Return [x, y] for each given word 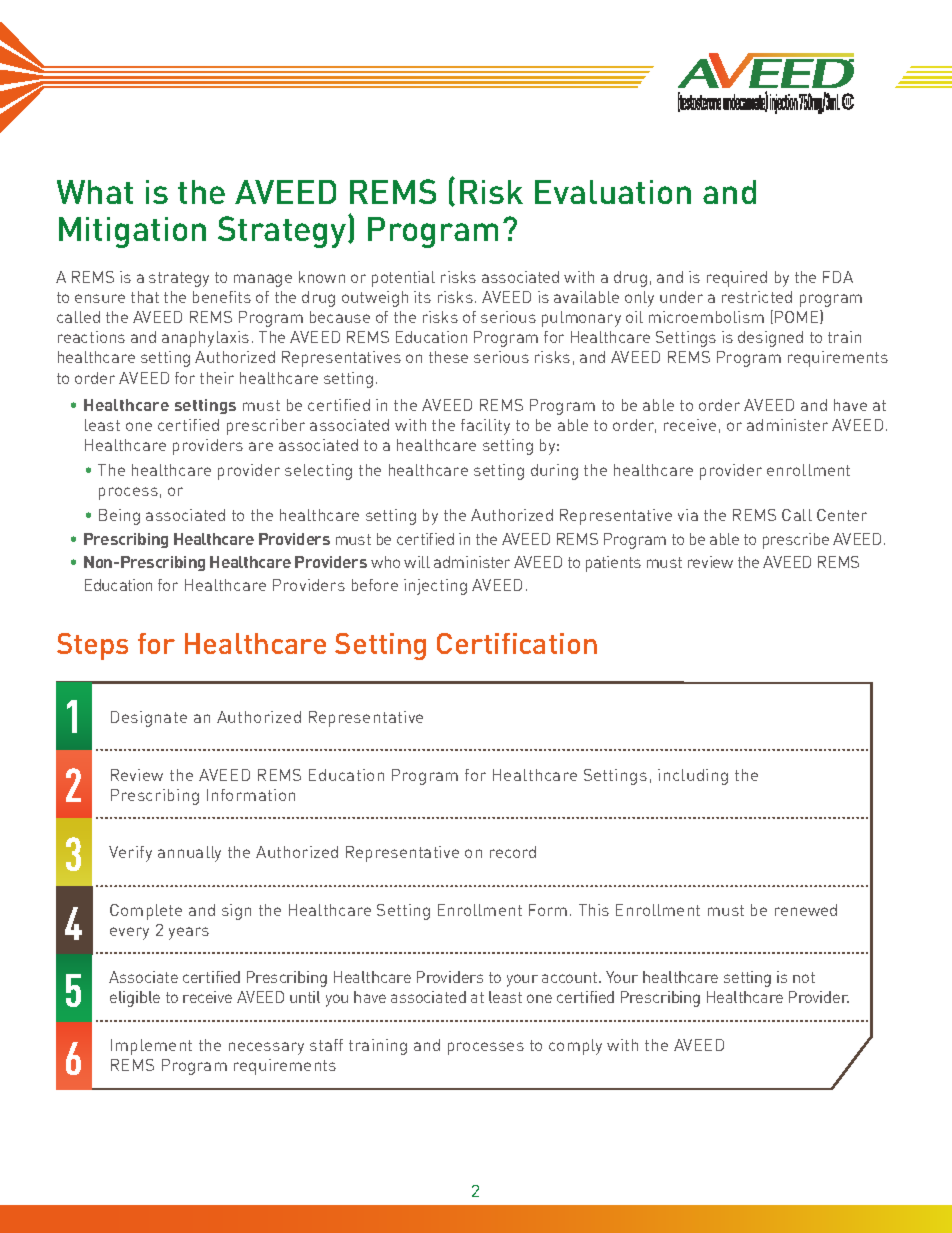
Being [119, 517]
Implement [151, 1047]
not [804, 977]
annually [189, 854]
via [688, 515]
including [693, 777]
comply [575, 1047]
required [737, 279]
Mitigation [132, 232]
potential [403, 279]
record [513, 852]
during [554, 472]
